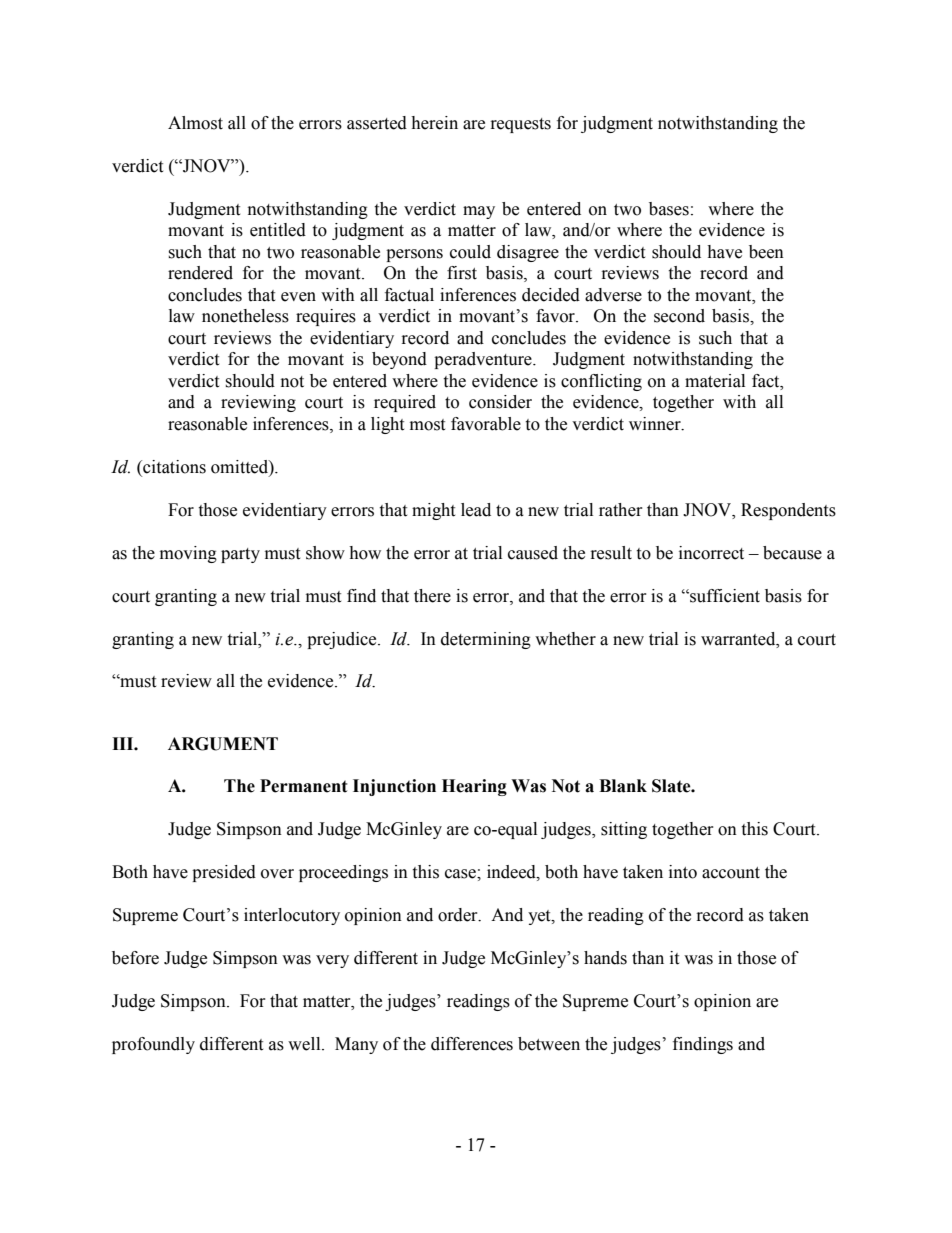  What do you see at coordinates (623, 786) in the screenshot?
I see `Blank` at bounding box center [623, 786].
